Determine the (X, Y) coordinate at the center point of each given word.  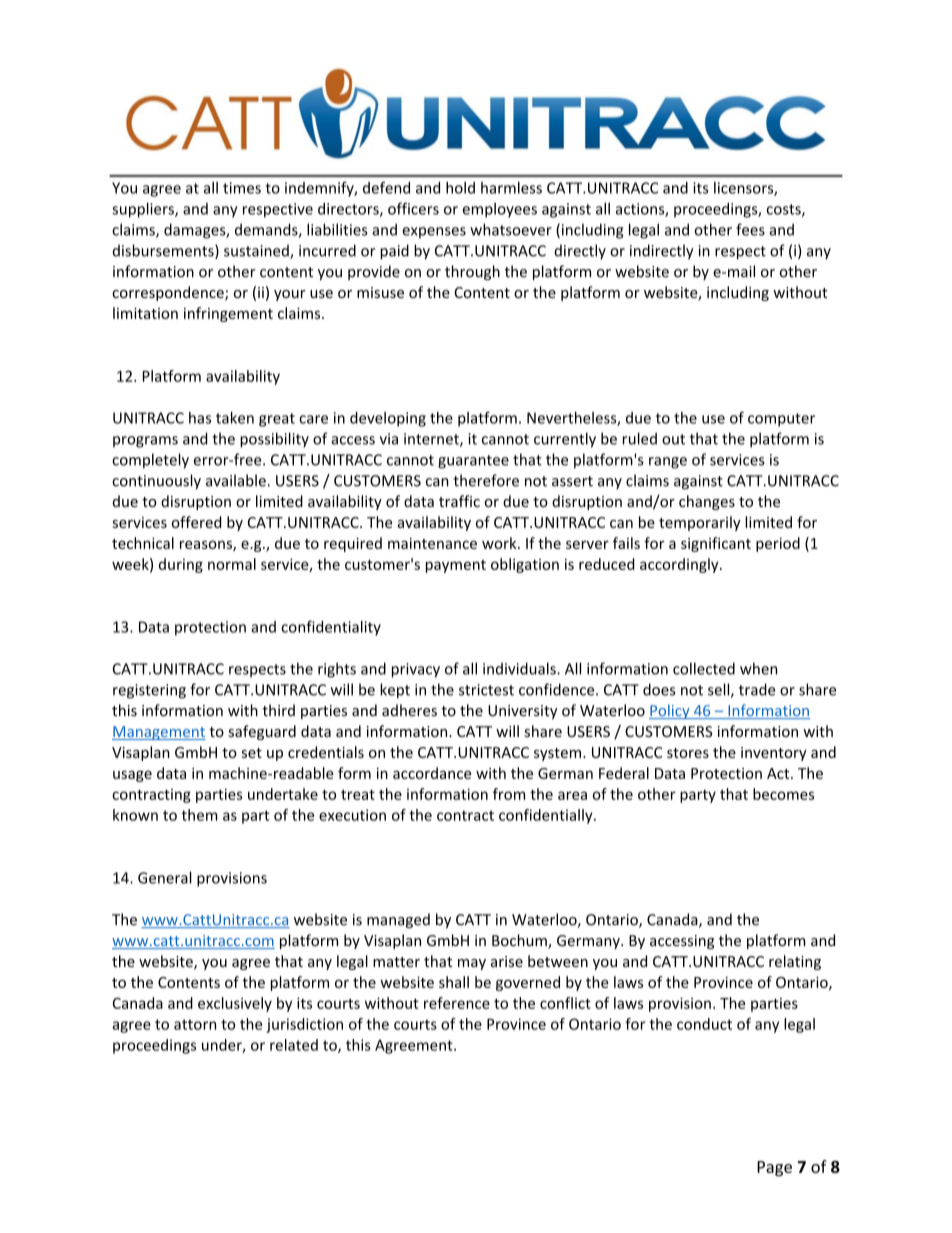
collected (704, 668)
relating (795, 962)
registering (149, 691)
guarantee (473, 462)
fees (750, 229)
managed (398, 920)
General (165, 877)
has (200, 418)
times (242, 188)
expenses (434, 233)
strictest (486, 690)
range (668, 463)
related (294, 1045)
